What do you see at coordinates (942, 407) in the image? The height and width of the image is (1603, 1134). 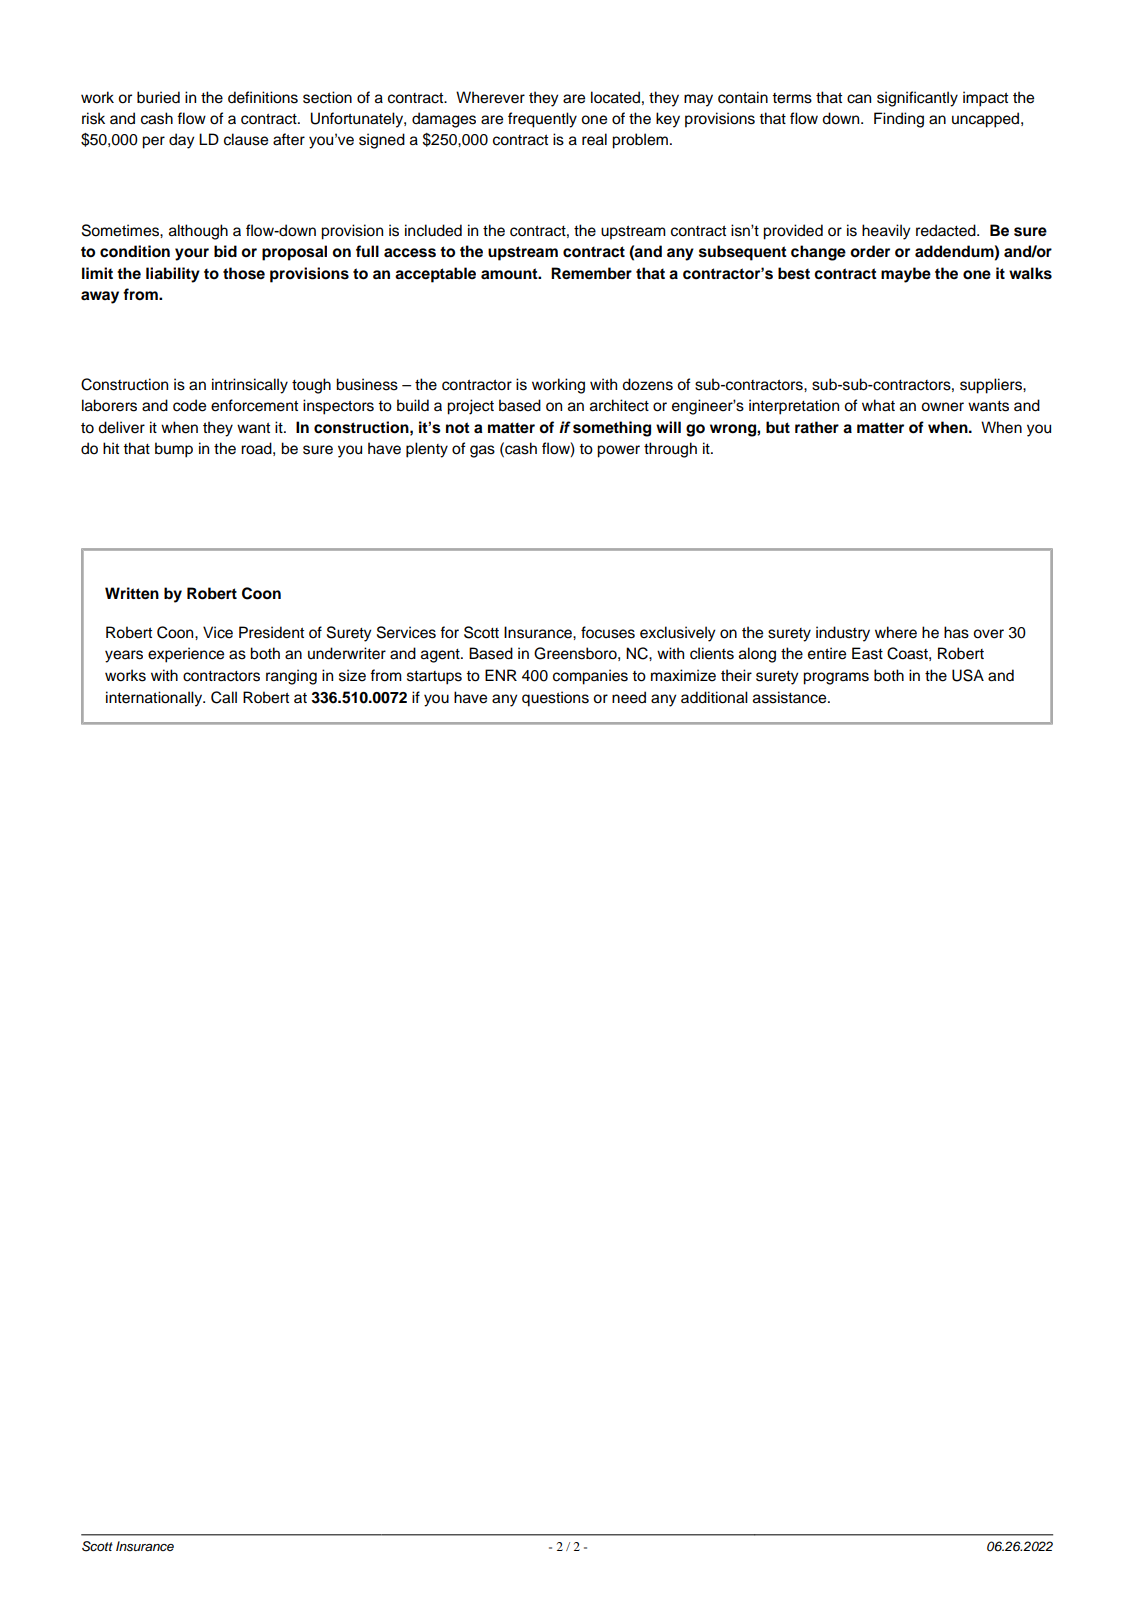 I see `owner` at bounding box center [942, 407].
